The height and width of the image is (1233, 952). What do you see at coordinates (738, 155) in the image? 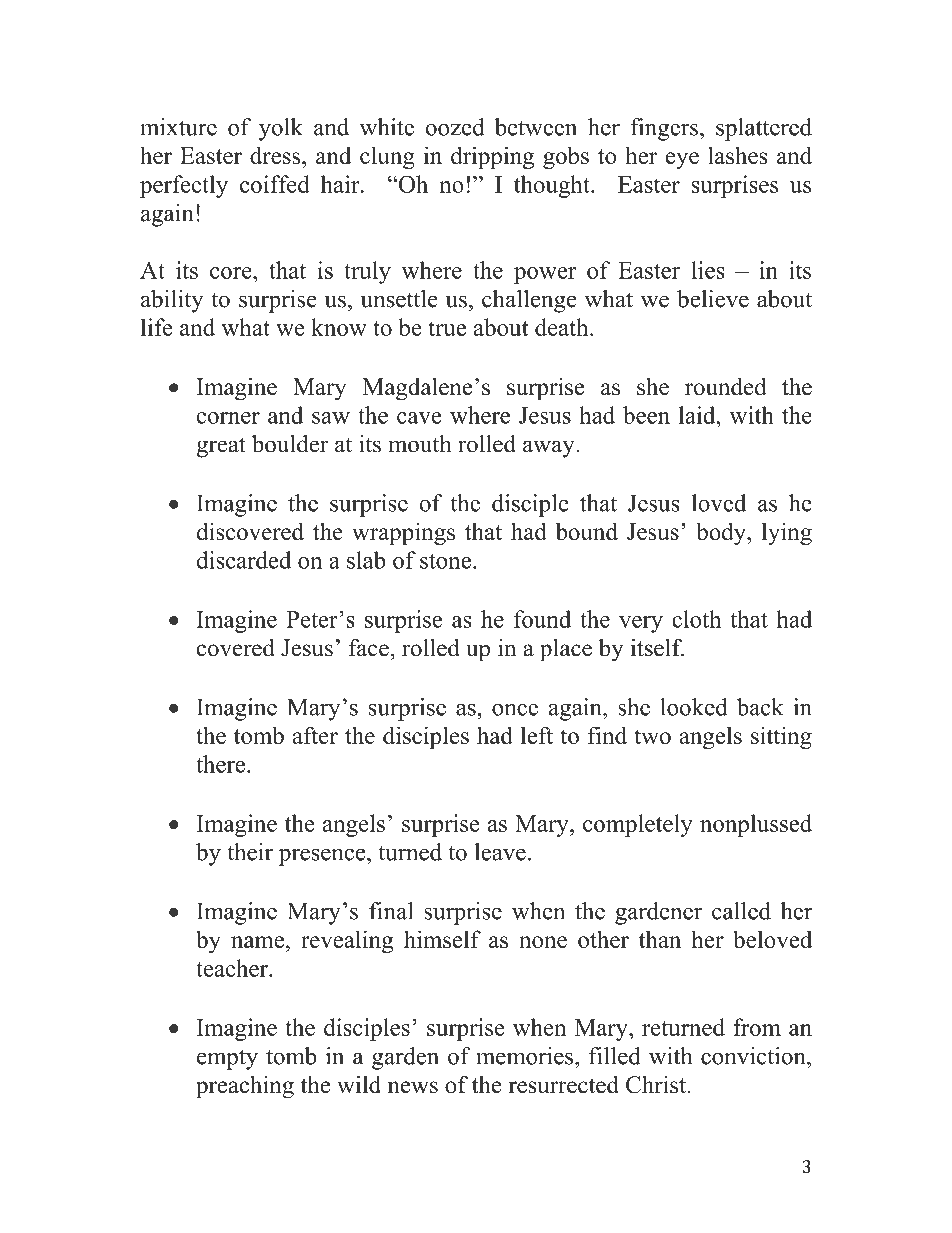
I see `lashes` at bounding box center [738, 155].
